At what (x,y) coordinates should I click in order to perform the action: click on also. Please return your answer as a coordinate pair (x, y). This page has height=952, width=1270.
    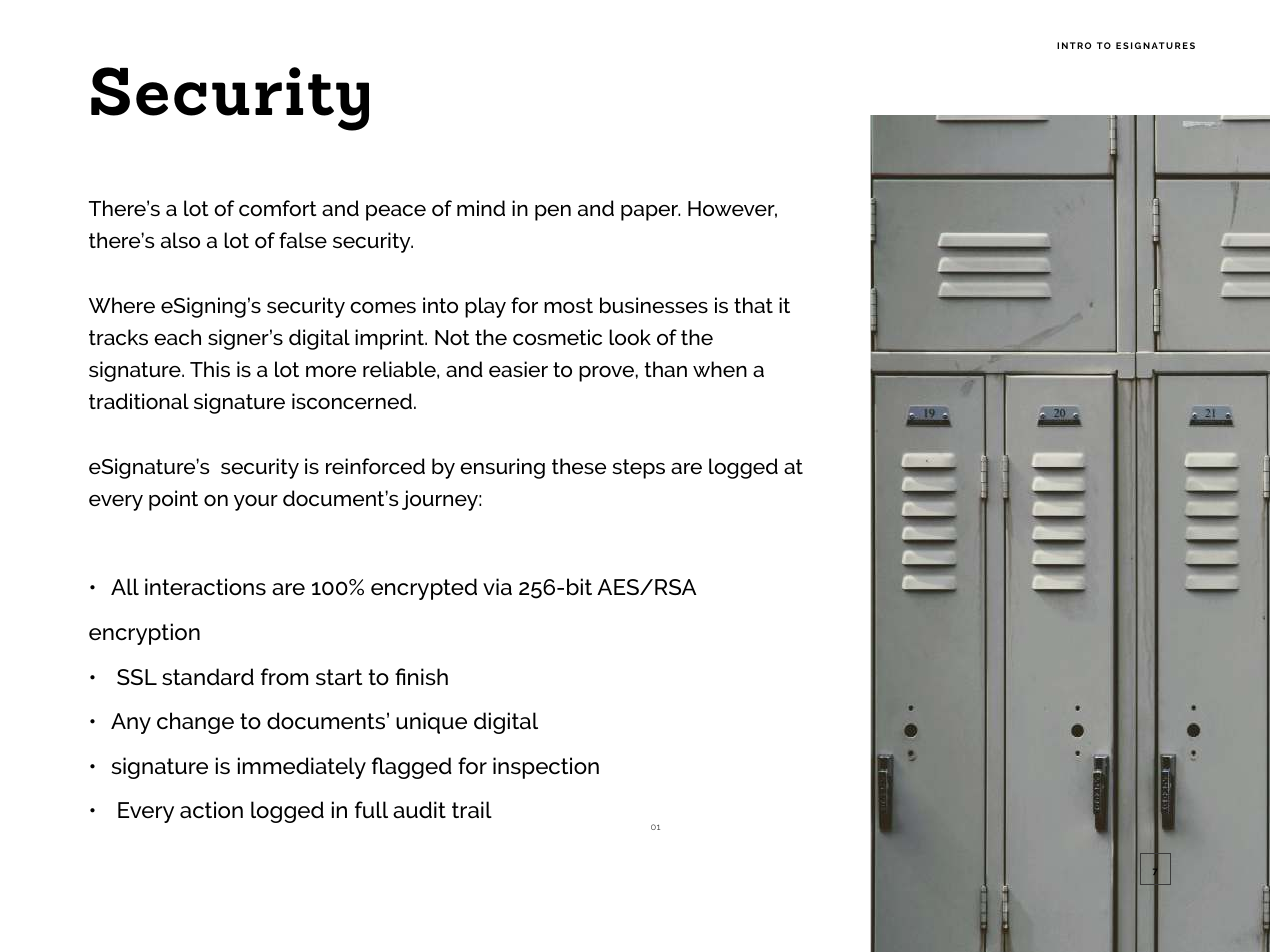
    Looking at the image, I should click on (180, 240).
